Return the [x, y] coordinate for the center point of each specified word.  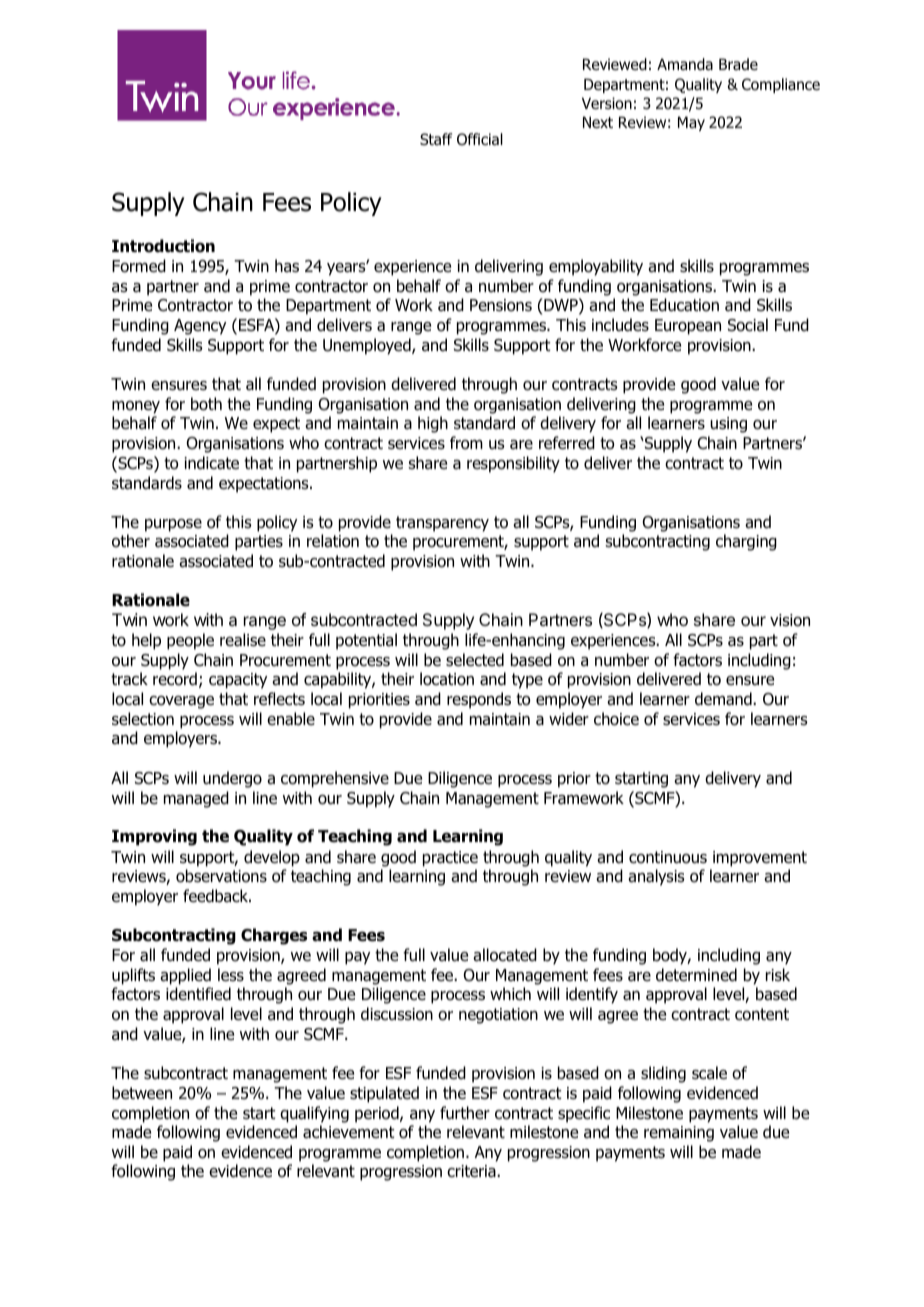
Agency [200, 327]
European [688, 327]
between [142, 1093]
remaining [679, 1134]
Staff [436, 139]
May [691, 123]
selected [475, 660]
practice [450, 859]
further [465, 1113]
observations [221, 876]
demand [724, 699]
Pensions [501, 305]
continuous [668, 857]
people [190, 641]
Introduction [163, 246]
